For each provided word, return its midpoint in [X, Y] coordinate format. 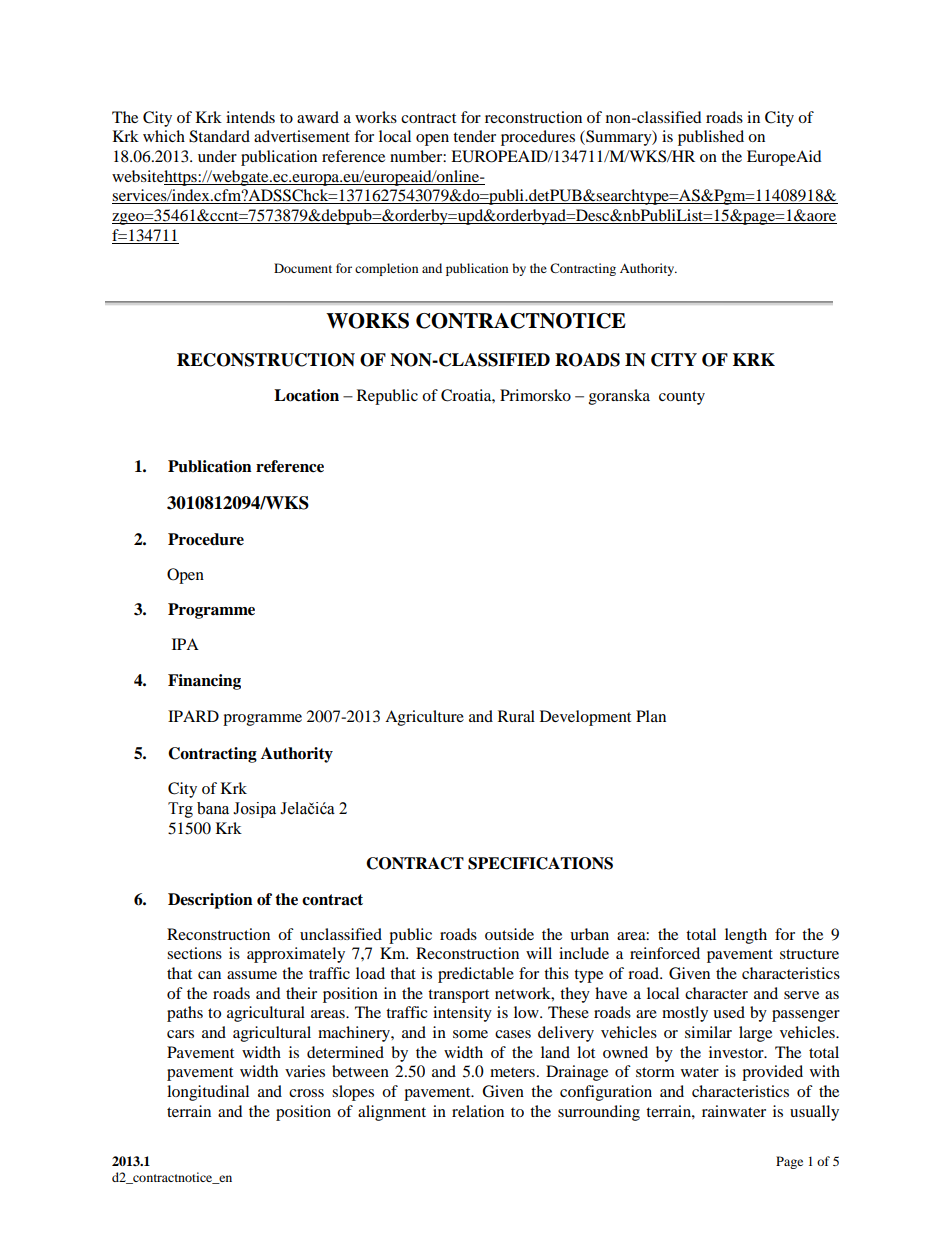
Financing [204, 682]
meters [512, 1072]
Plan [651, 716]
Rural [516, 716]
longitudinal [208, 1093]
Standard [219, 136]
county [682, 398]
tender [474, 136]
